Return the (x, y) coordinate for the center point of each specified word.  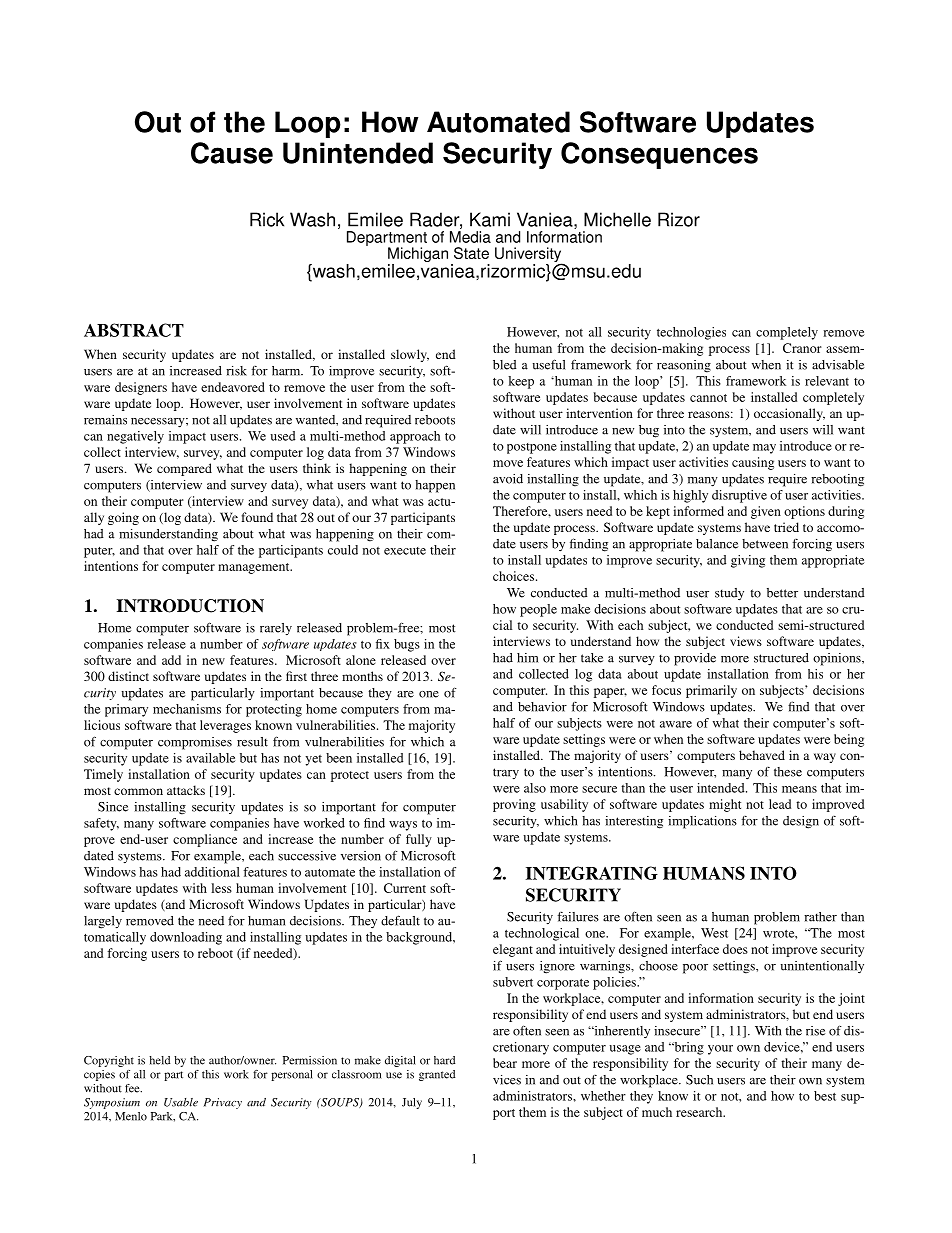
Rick (267, 219)
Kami (490, 219)
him (528, 658)
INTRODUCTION (190, 606)
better (782, 593)
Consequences (659, 155)
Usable (181, 1102)
